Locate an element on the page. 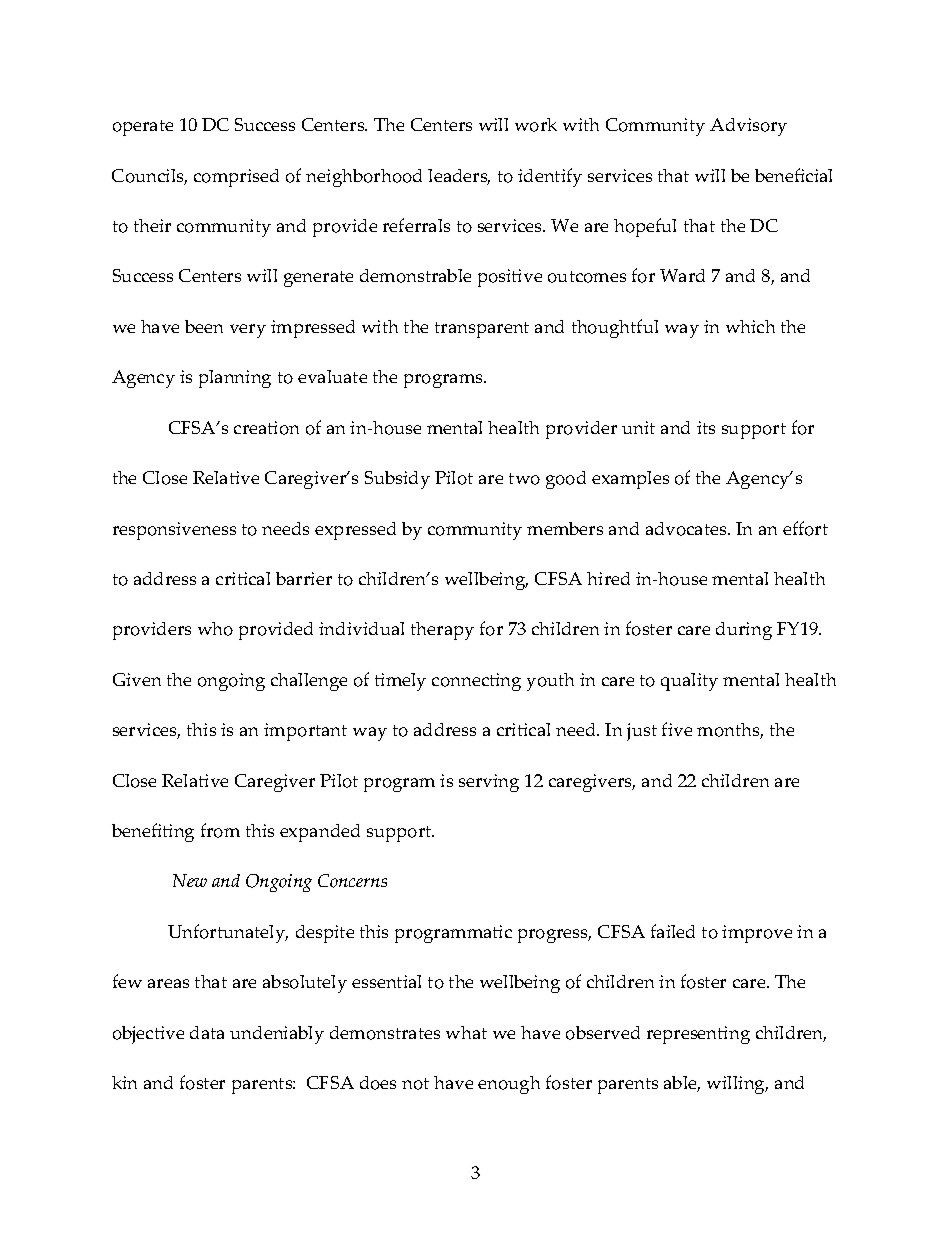 Image resolution: width=952 pixels, height=1233 pixels. its is located at coordinates (706, 427).
